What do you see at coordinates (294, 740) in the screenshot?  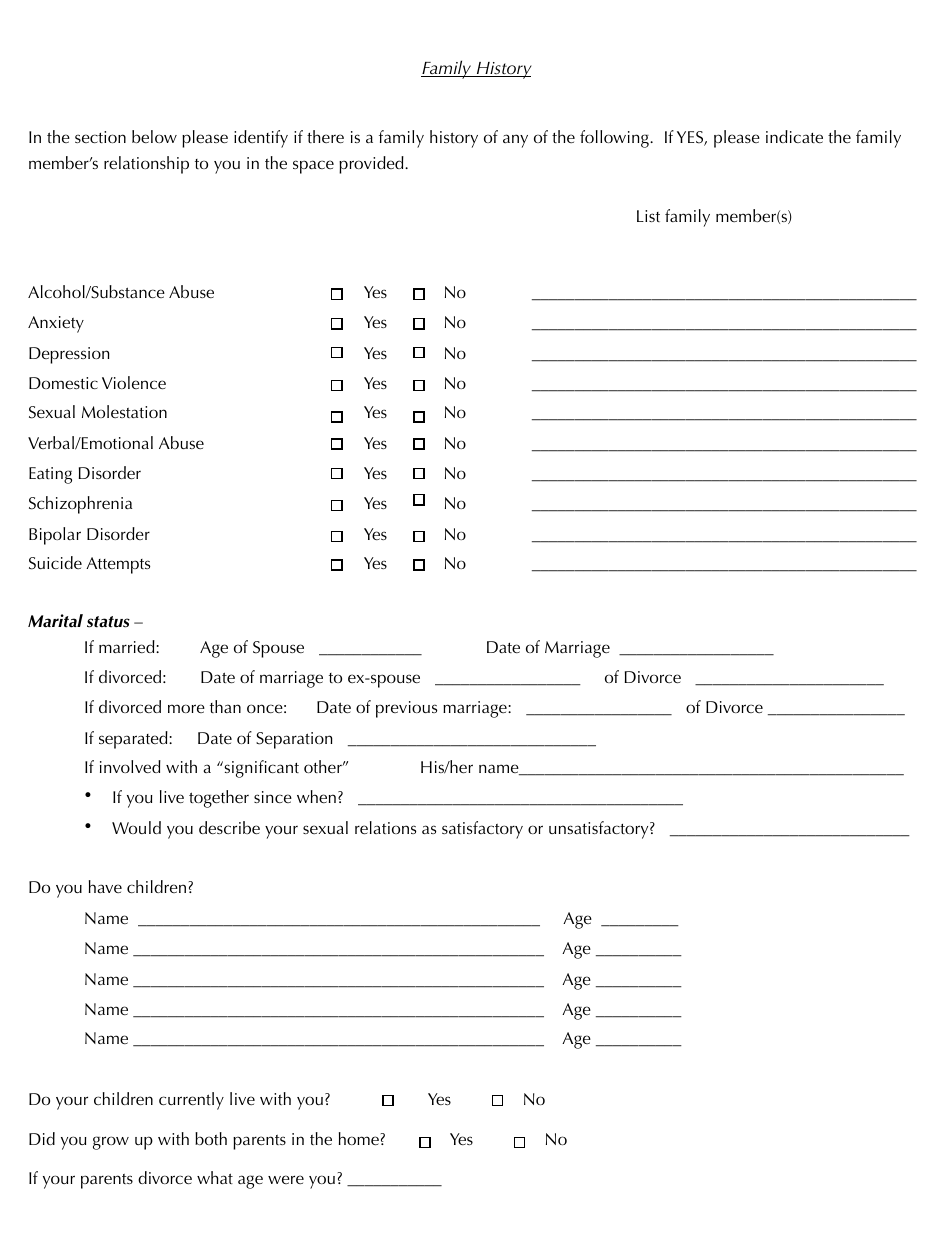 I see `Separation` at bounding box center [294, 740].
